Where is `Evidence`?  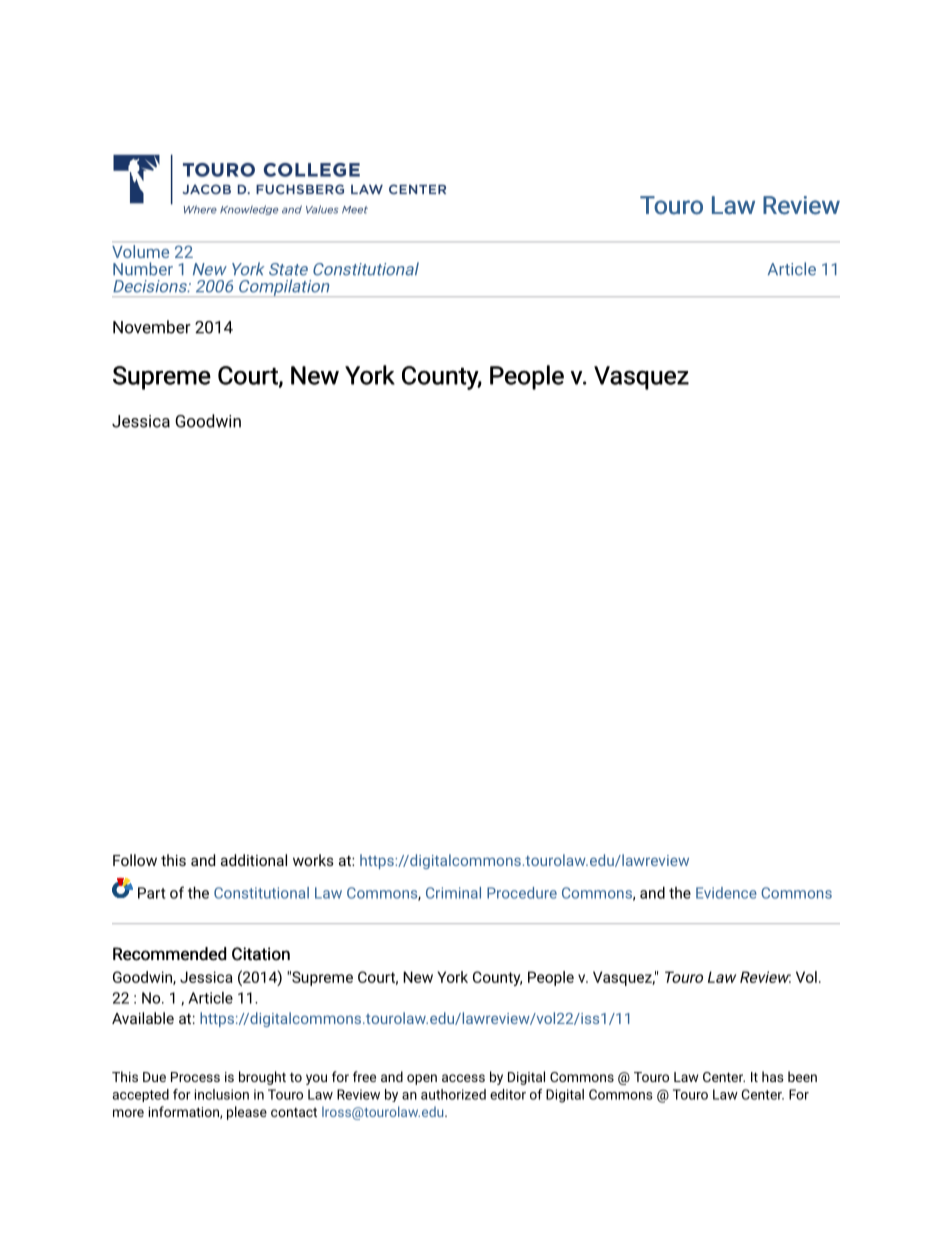
Evidence is located at coordinates (726, 893).
